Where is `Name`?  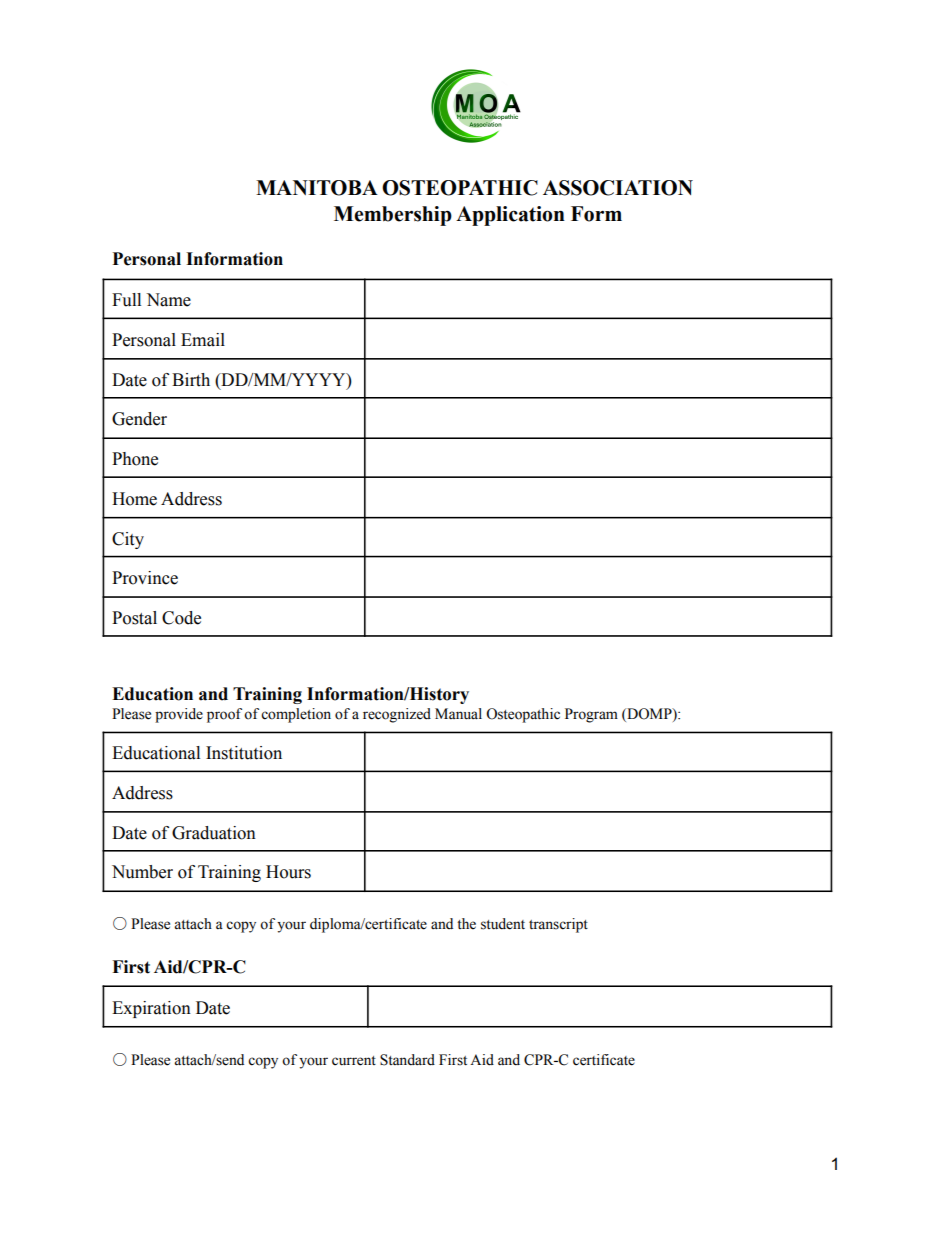
Name is located at coordinates (168, 300).
